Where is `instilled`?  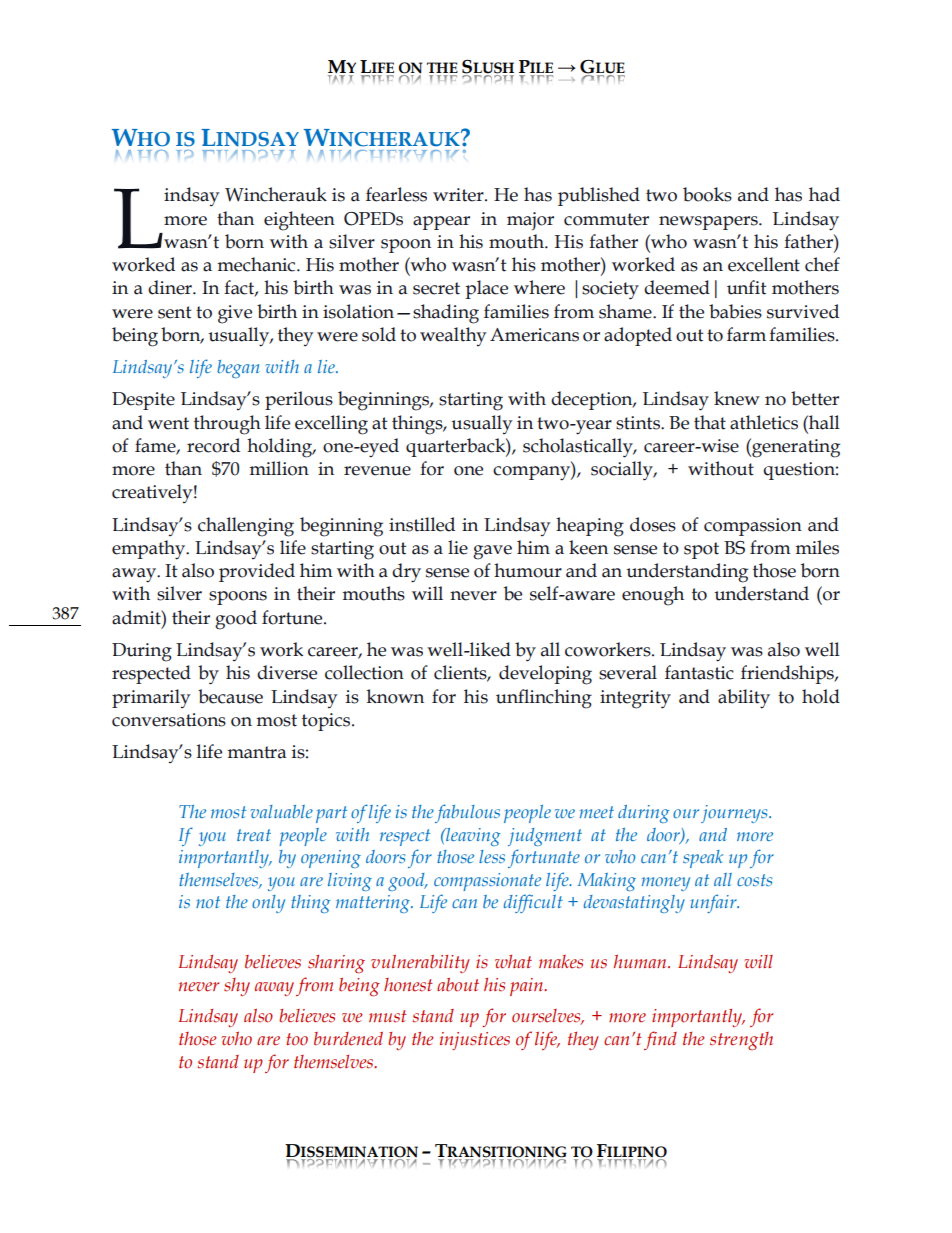 instilled is located at coordinates (422, 524).
